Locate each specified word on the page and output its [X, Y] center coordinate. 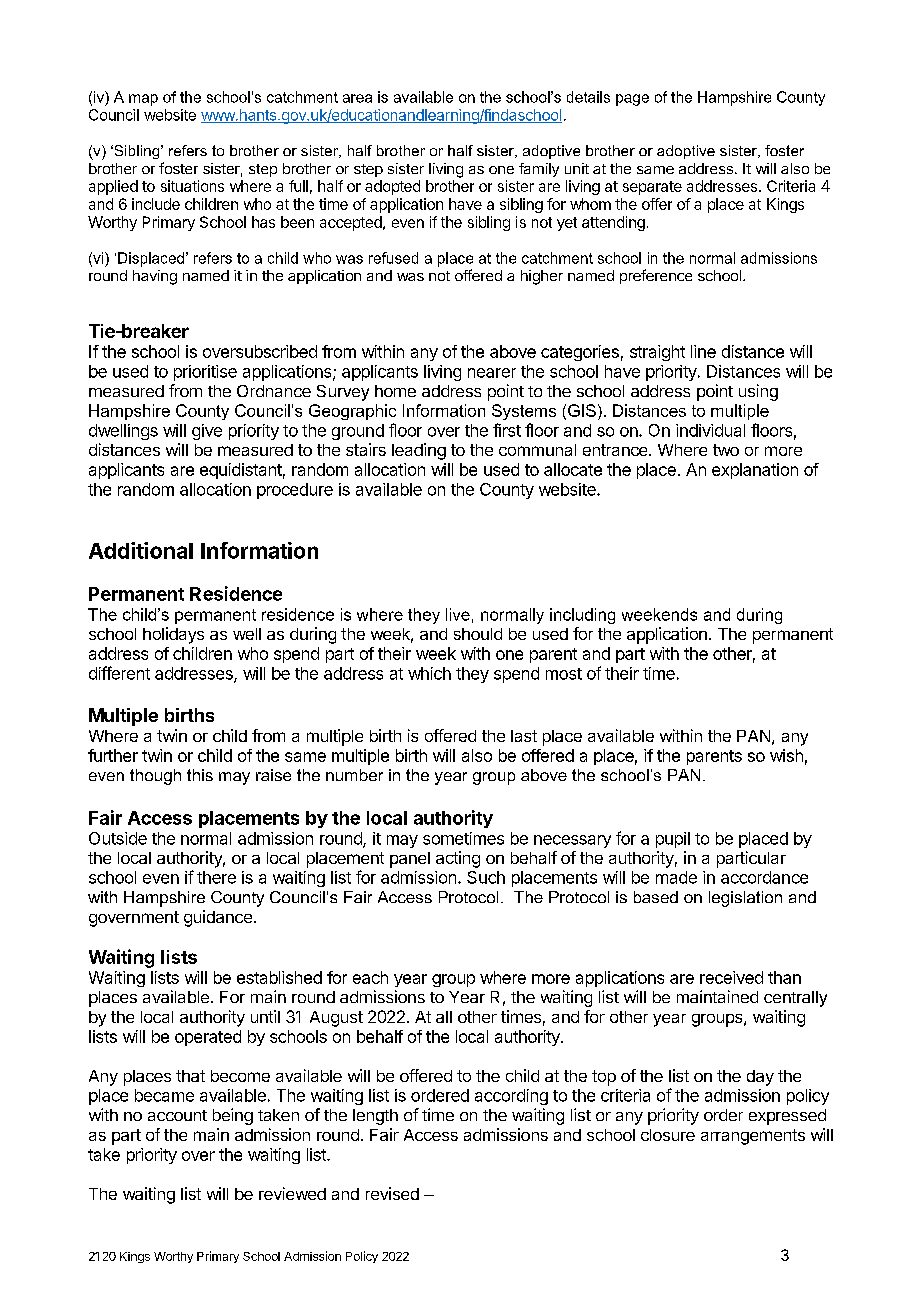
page [632, 100]
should [478, 634]
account [177, 1115]
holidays [173, 635]
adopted [392, 187]
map [143, 100]
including [582, 616]
